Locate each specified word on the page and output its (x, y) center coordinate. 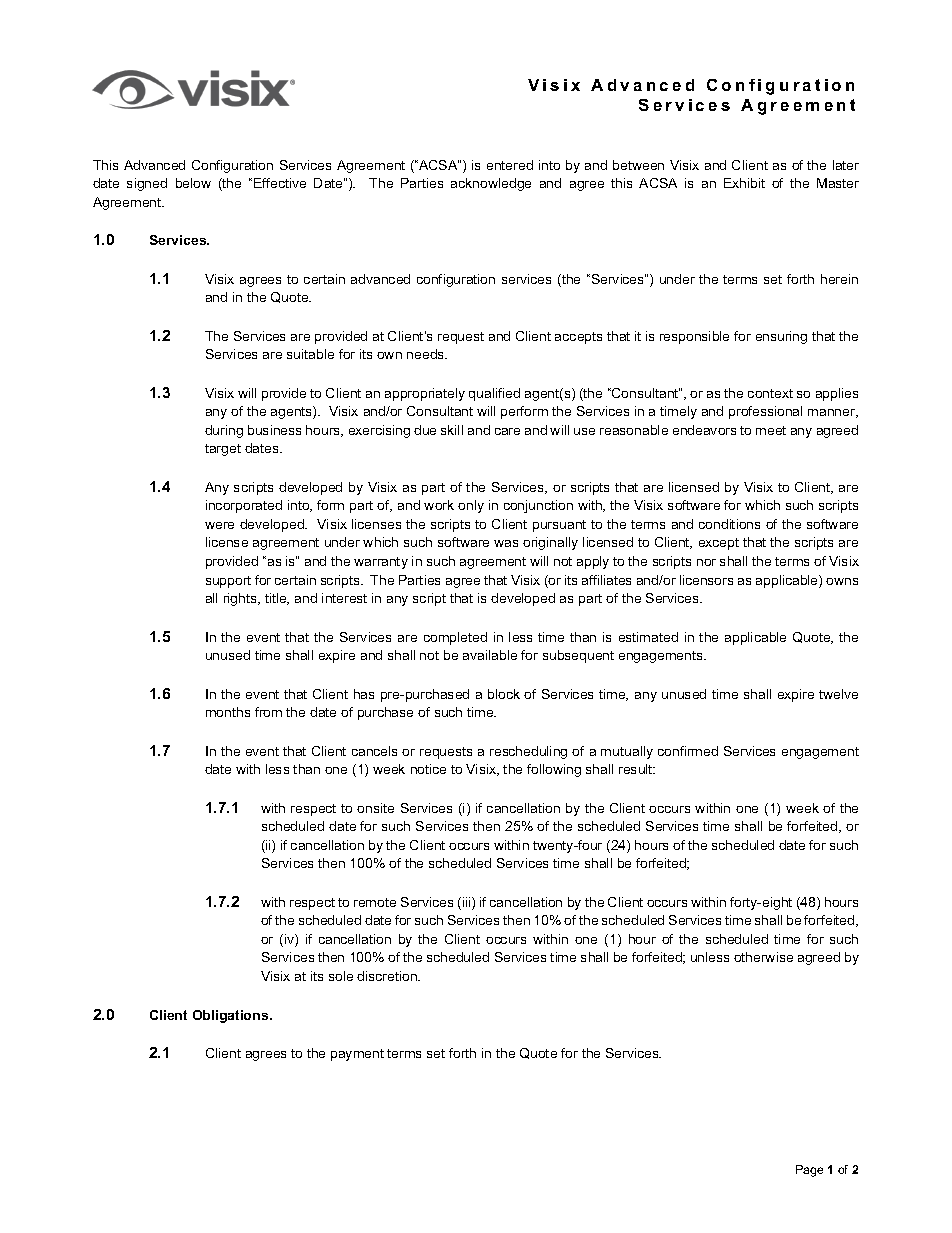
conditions (729, 524)
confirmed (688, 751)
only (471, 506)
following (554, 770)
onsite (375, 808)
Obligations (232, 1016)
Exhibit (744, 183)
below (193, 183)
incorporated (244, 506)
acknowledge (491, 184)
